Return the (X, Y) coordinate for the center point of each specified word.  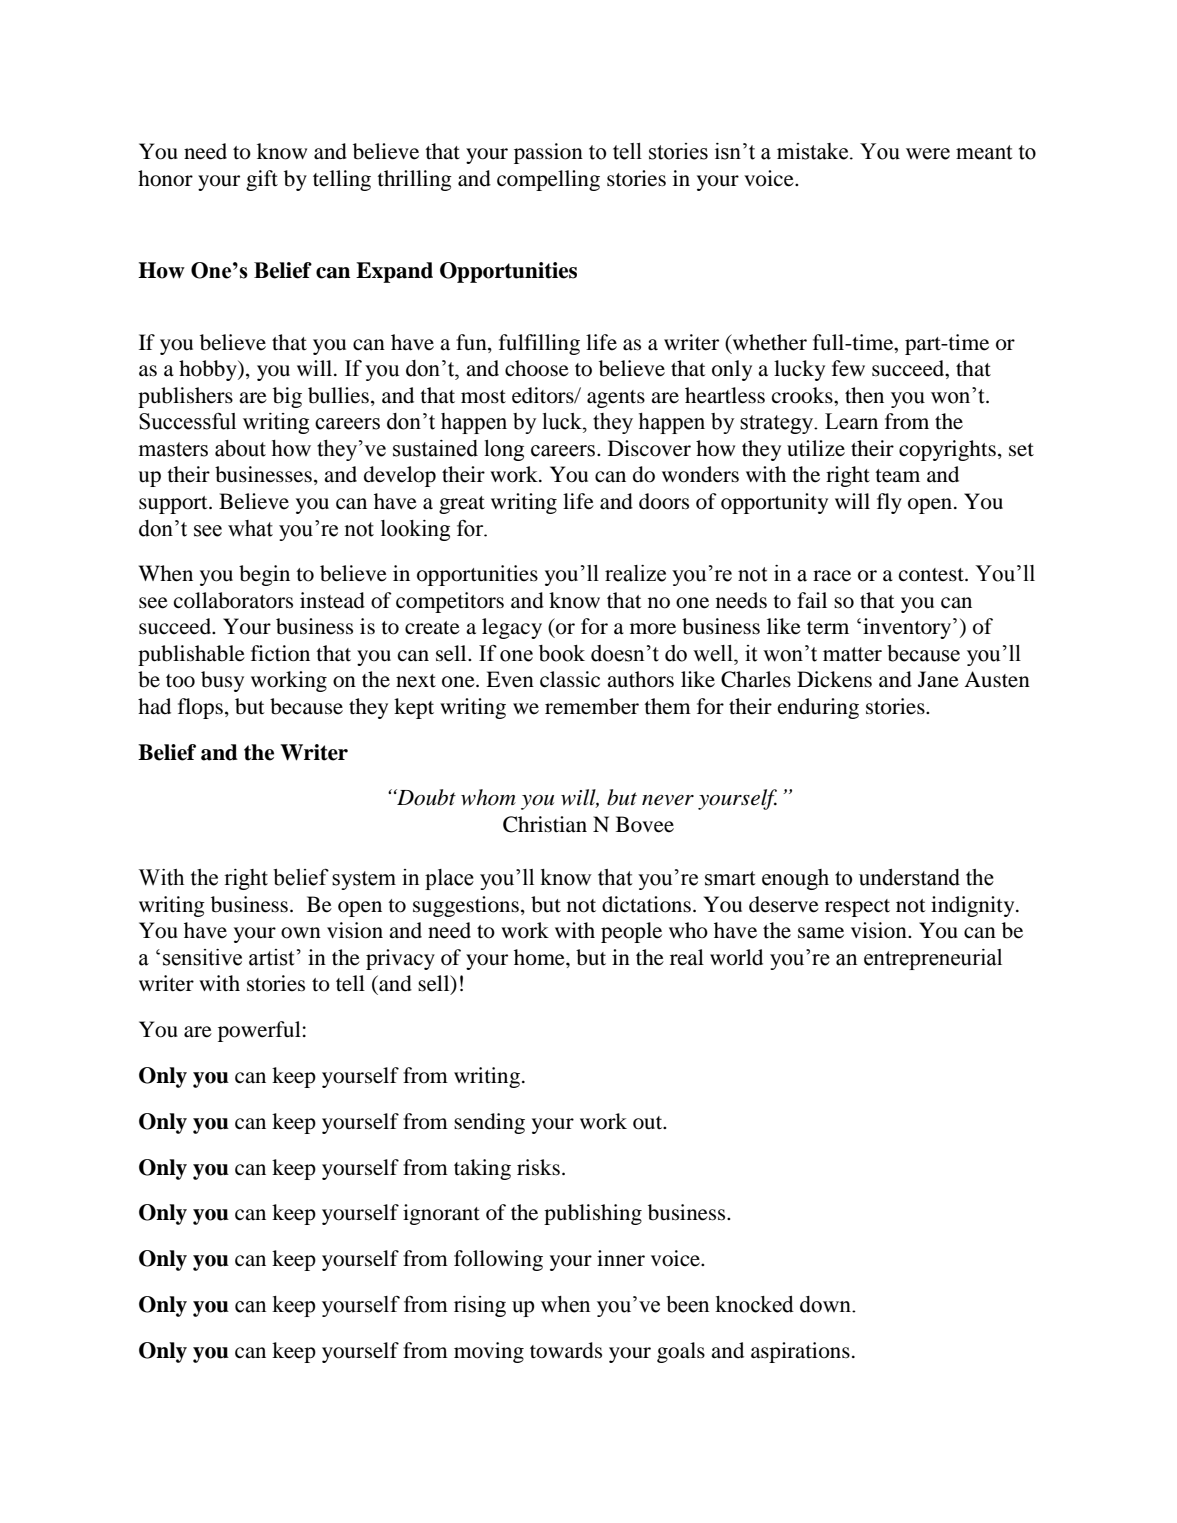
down (827, 1304)
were (928, 154)
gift (262, 180)
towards (566, 1350)
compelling (548, 180)
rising (480, 1306)
